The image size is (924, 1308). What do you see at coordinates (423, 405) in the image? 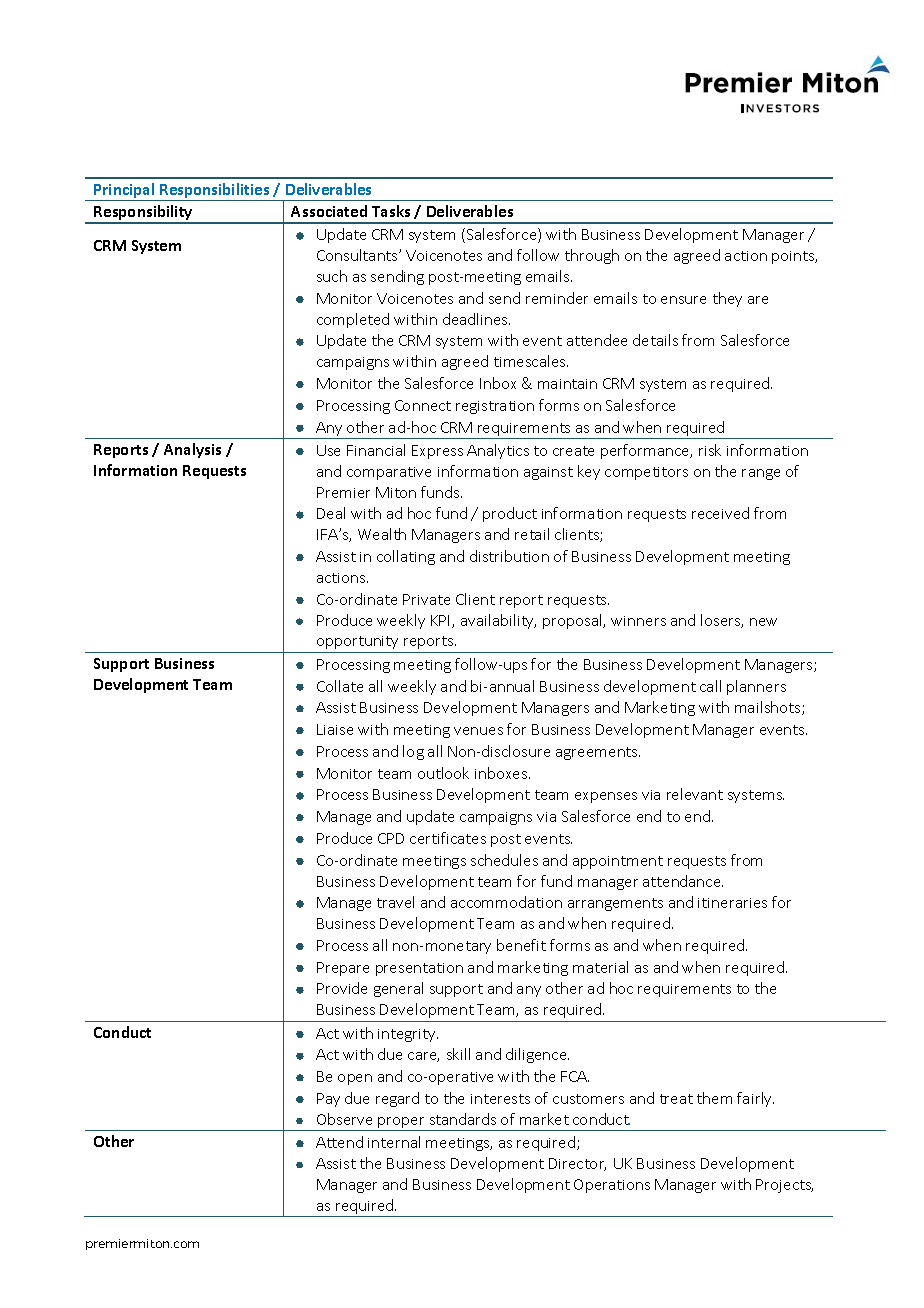
I see `Connect` at bounding box center [423, 405].
